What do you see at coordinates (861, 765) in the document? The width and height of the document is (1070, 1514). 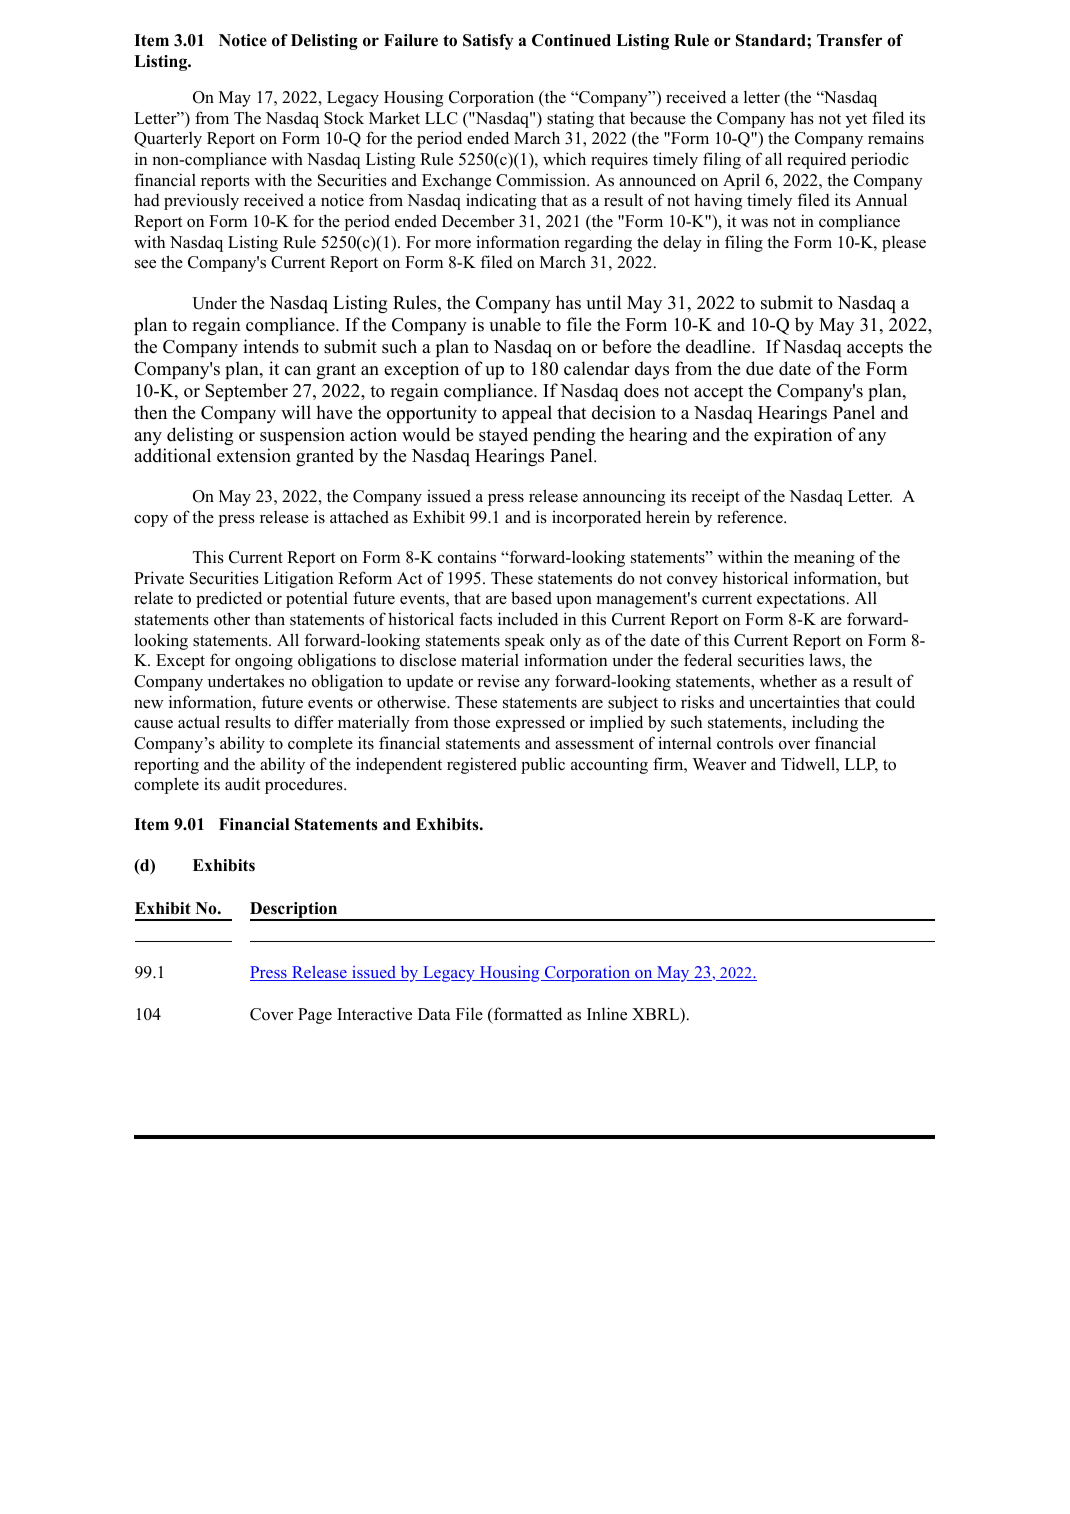 I see `LLP` at bounding box center [861, 765].
